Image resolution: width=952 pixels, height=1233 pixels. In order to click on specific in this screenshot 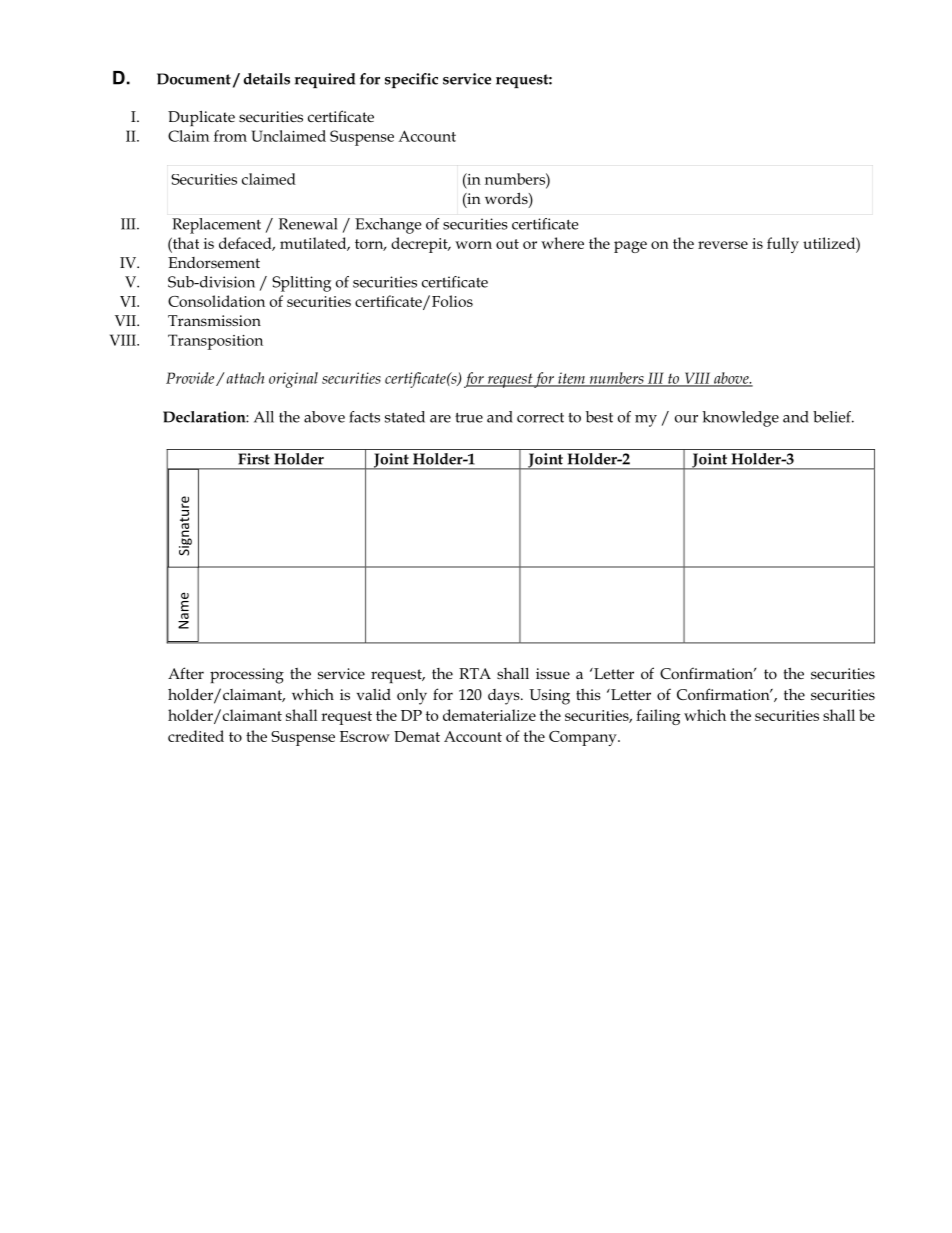, I will do `click(411, 80)`.
